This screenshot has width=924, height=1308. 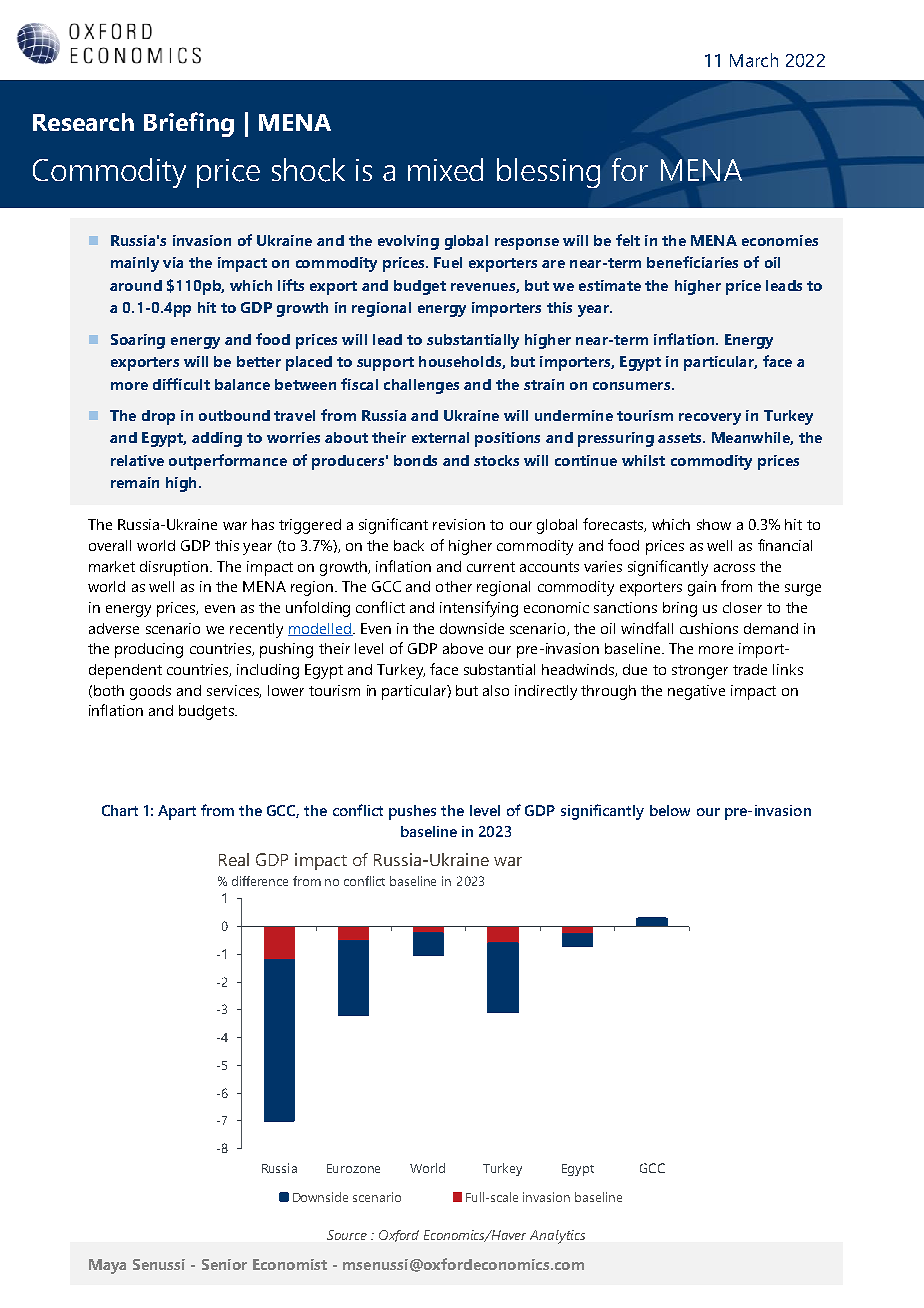 I want to click on above, so click(x=463, y=648).
